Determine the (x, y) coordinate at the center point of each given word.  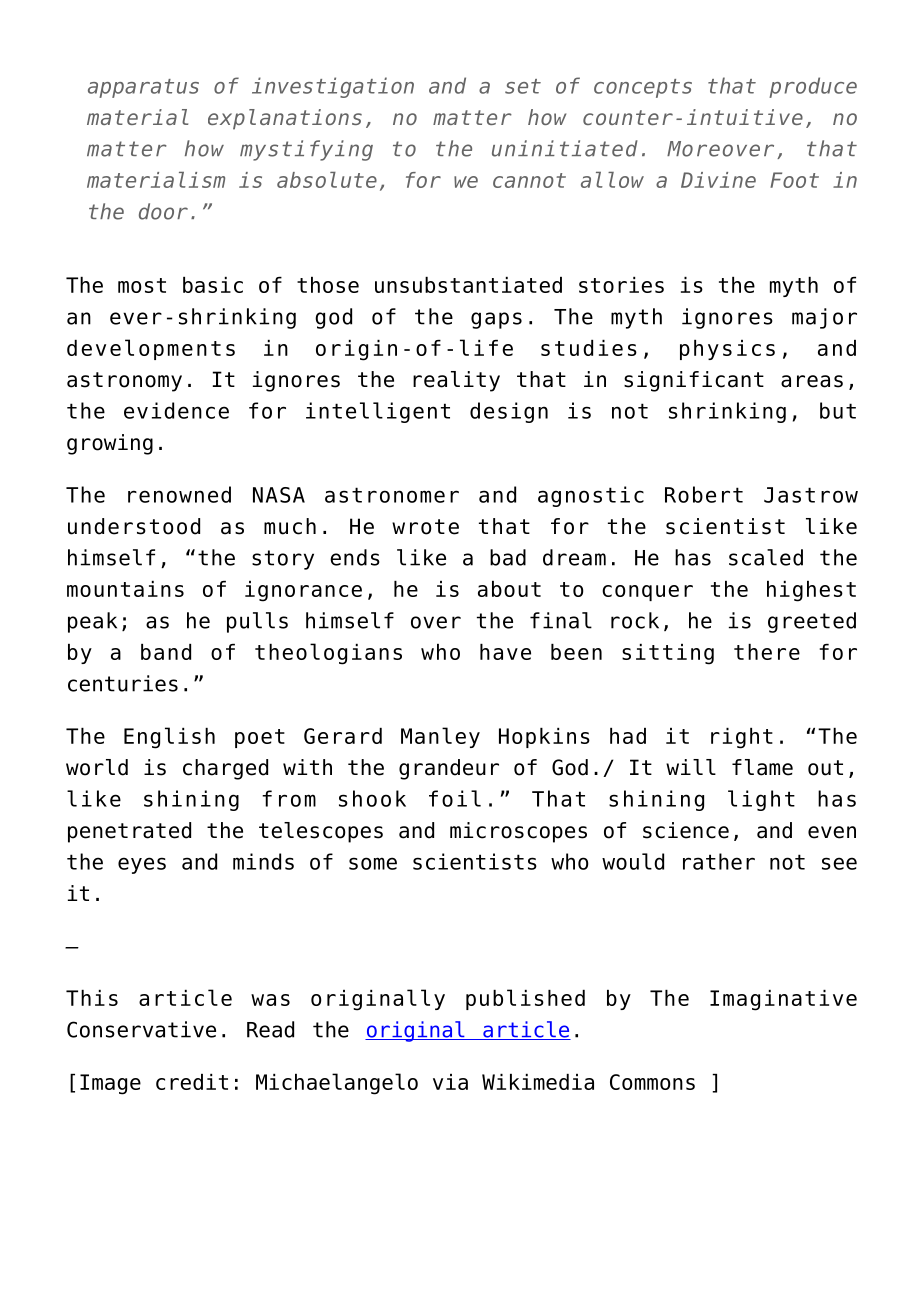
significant (694, 381)
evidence (176, 410)
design (509, 412)
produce (813, 87)
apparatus (143, 88)
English (169, 738)
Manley (440, 737)
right (742, 738)
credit (192, 1082)
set (523, 86)
